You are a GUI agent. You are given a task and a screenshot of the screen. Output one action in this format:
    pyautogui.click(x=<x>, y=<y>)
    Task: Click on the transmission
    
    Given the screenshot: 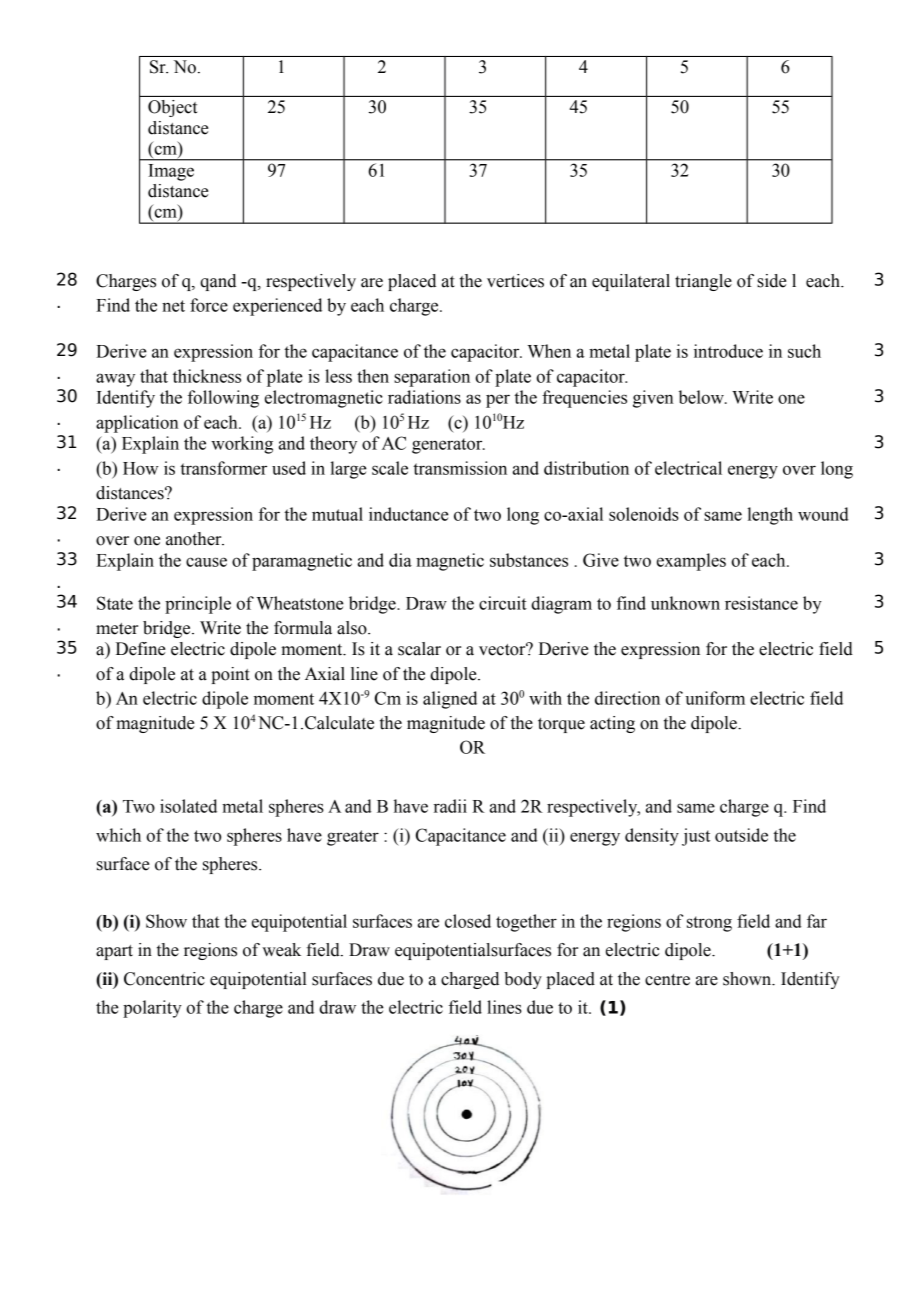 What is the action you would take?
    pyautogui.click(x=460, y=468)
